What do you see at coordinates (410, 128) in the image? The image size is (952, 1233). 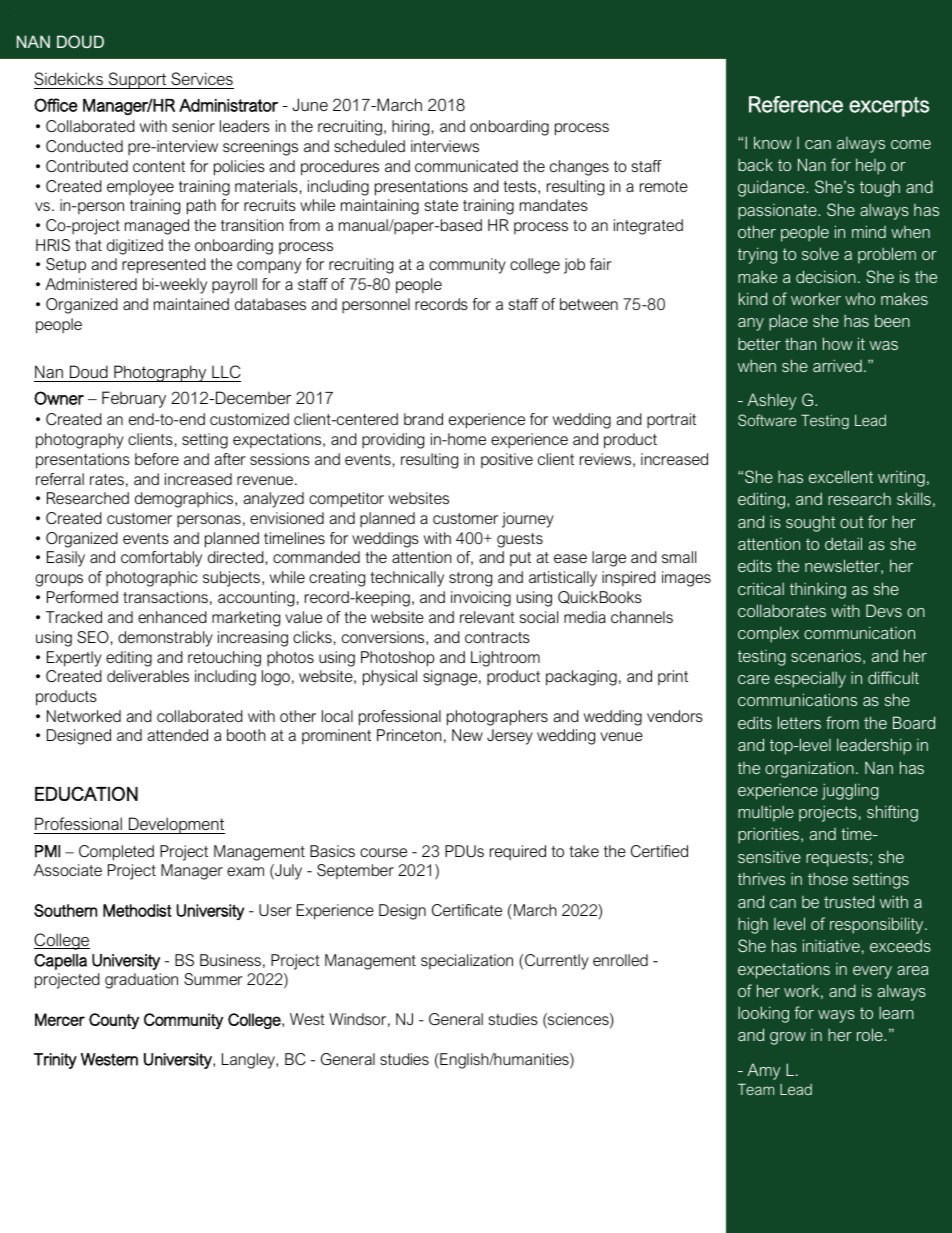 I see `hiring` at bounding box center [410, 128].
